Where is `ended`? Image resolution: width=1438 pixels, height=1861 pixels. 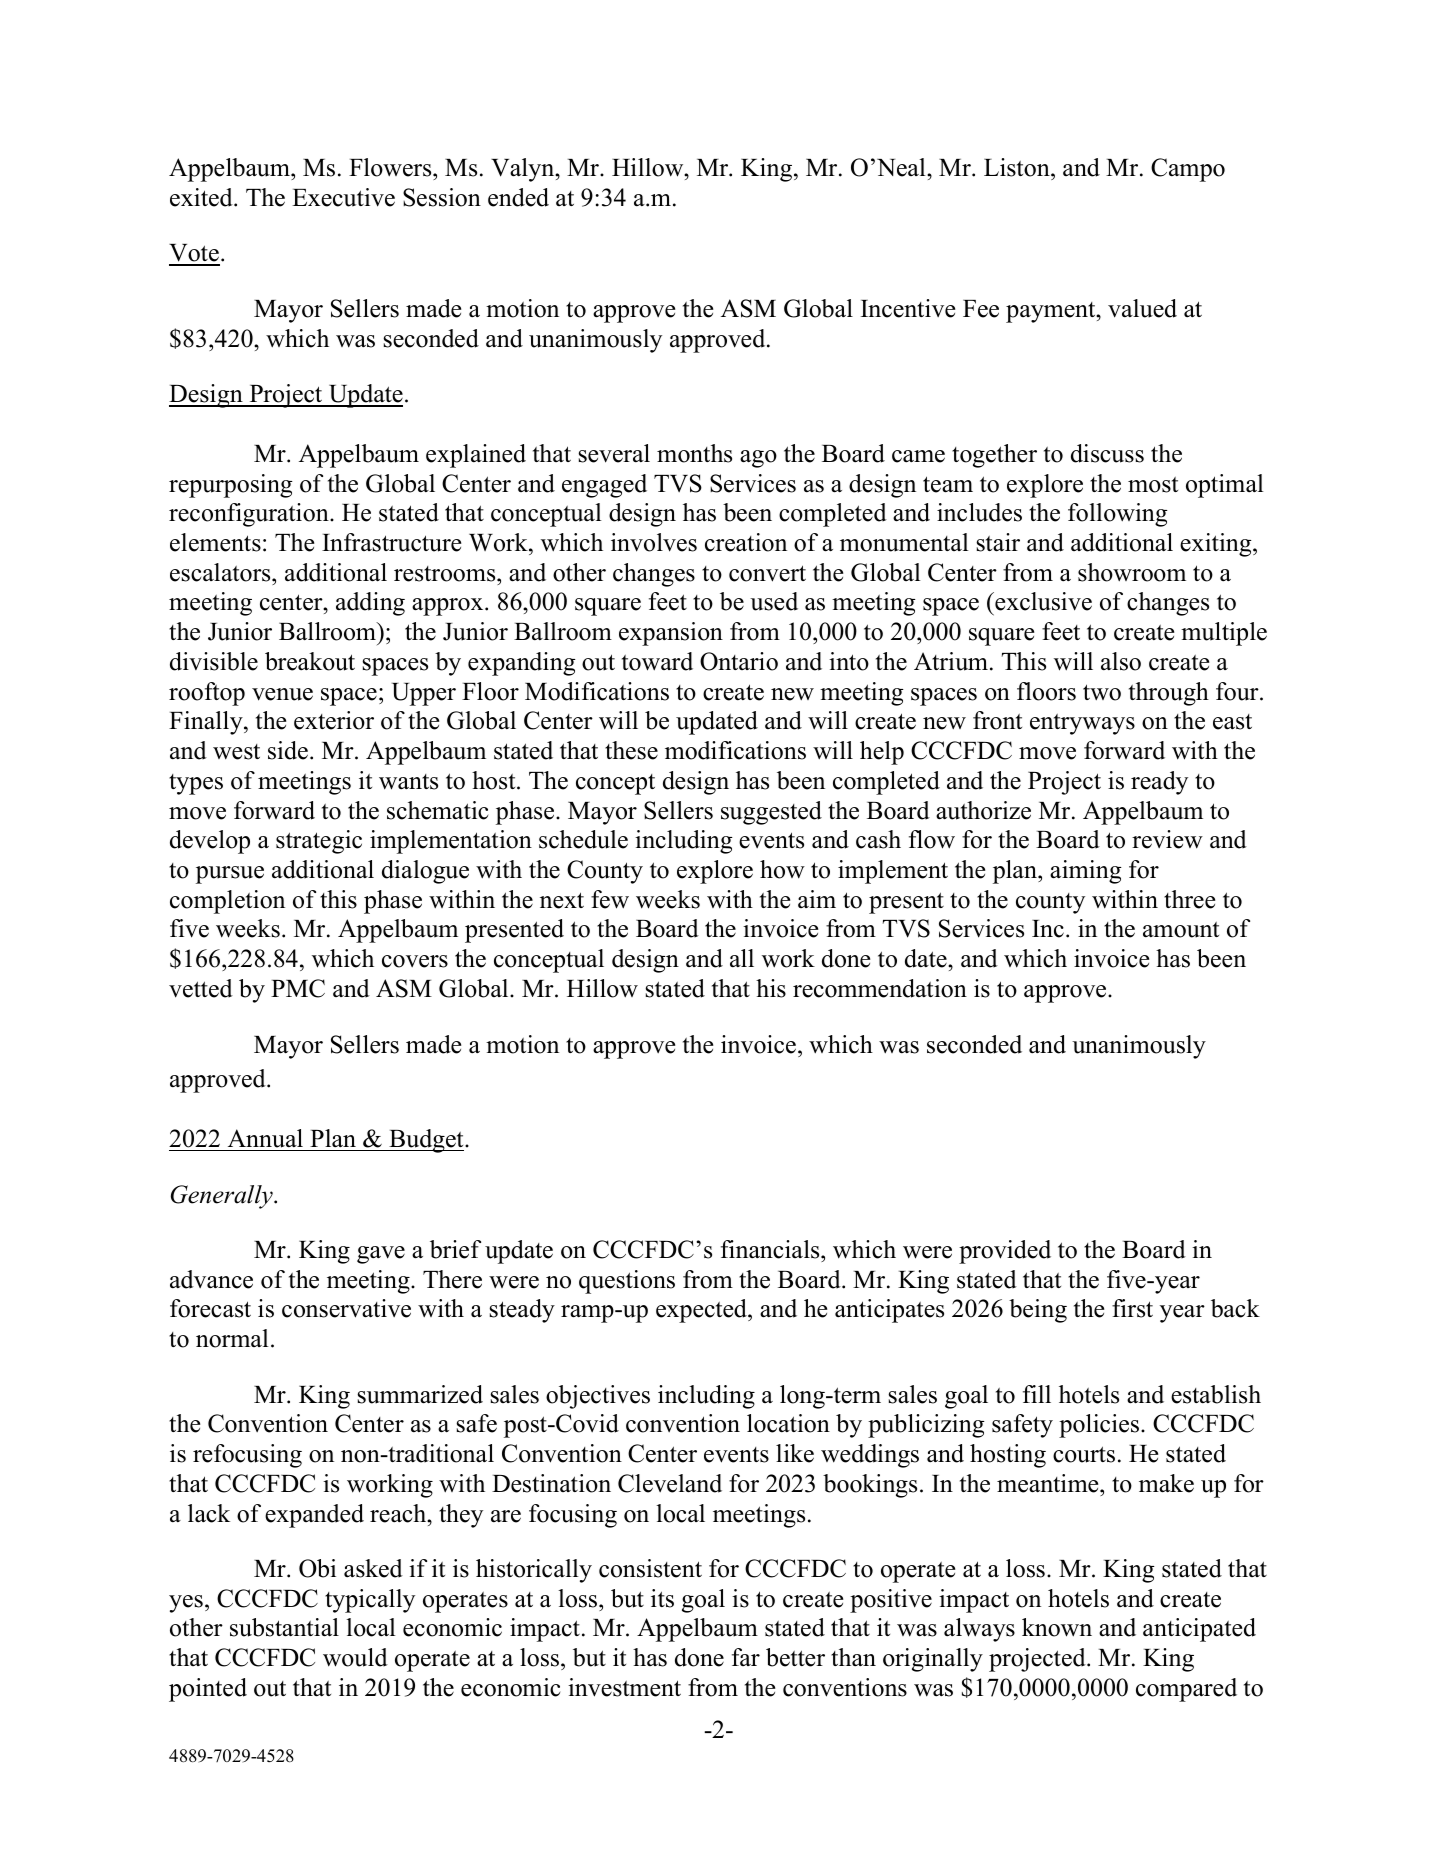
ended is located at coordinates (518, 197).
